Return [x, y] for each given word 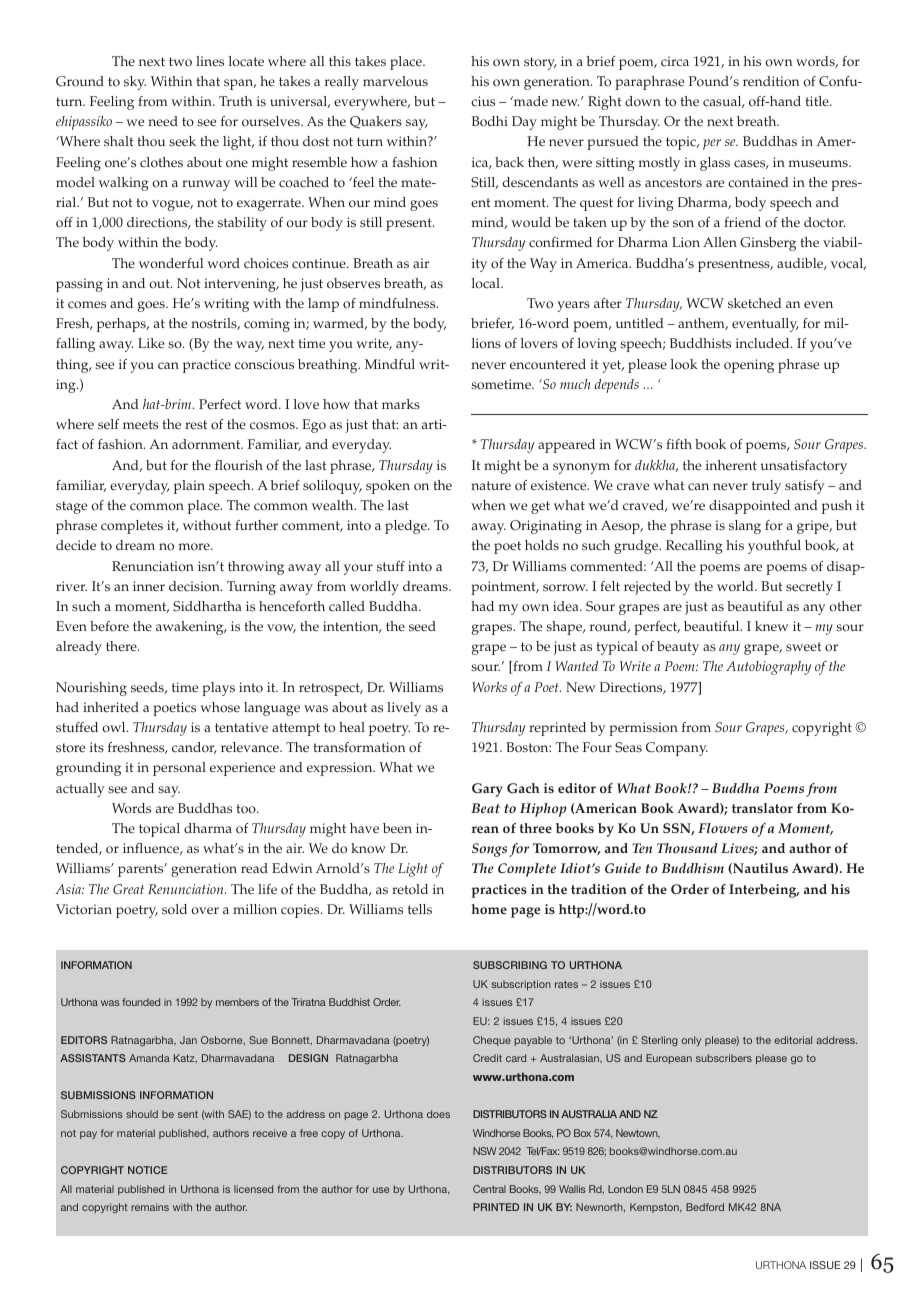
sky [135, 83]
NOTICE [147, 1170]
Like [151, 343]
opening [749, 366]
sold [174, 909]
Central [489, 1189]
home [489, 909]
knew [771, 626]
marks [401, 404]
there [122, 646]
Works [489, 687]
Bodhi [490, 121]
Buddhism [693, 868]
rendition [771, 81]
